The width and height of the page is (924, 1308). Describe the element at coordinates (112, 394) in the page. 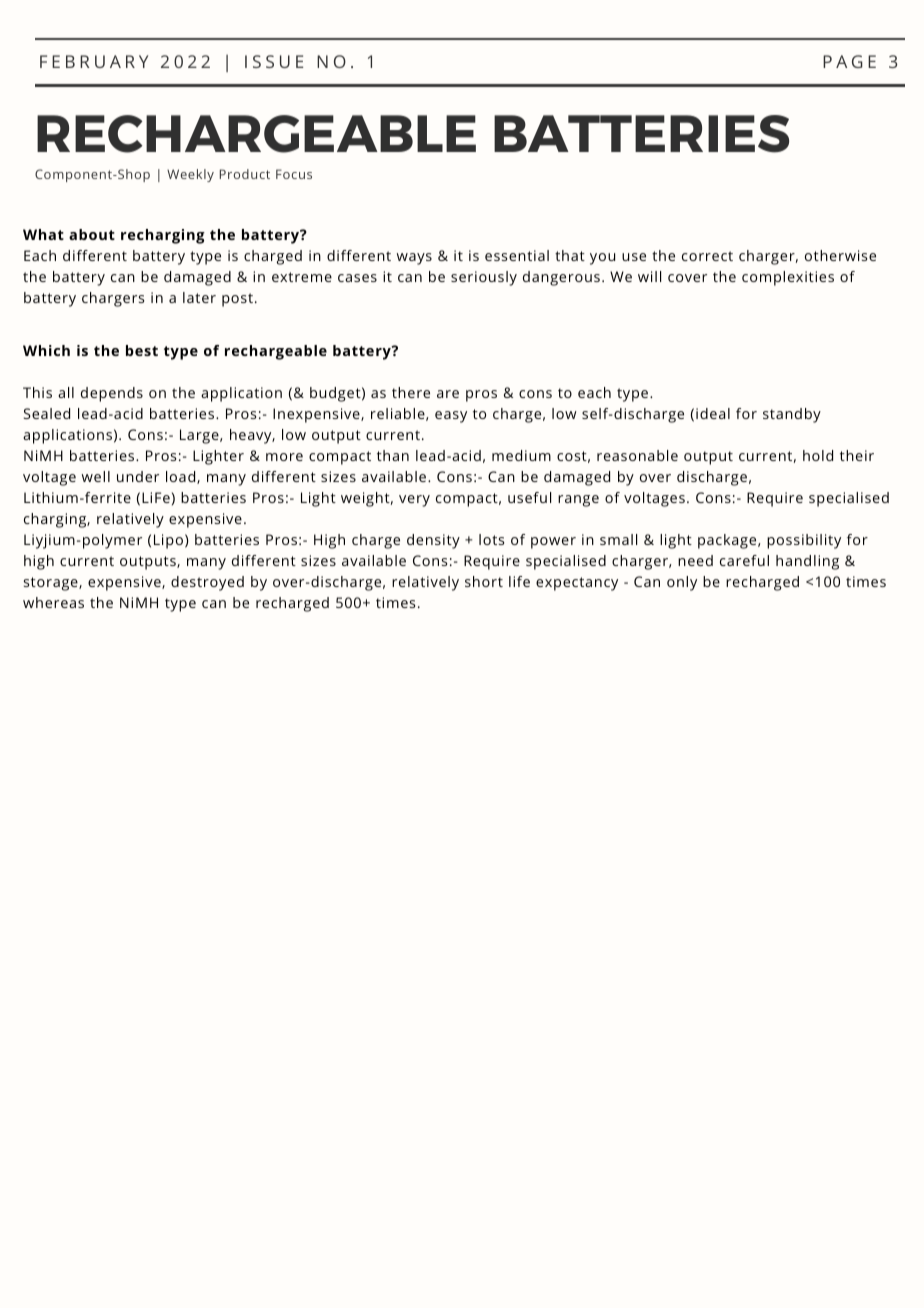

I see `depends` at that location.
